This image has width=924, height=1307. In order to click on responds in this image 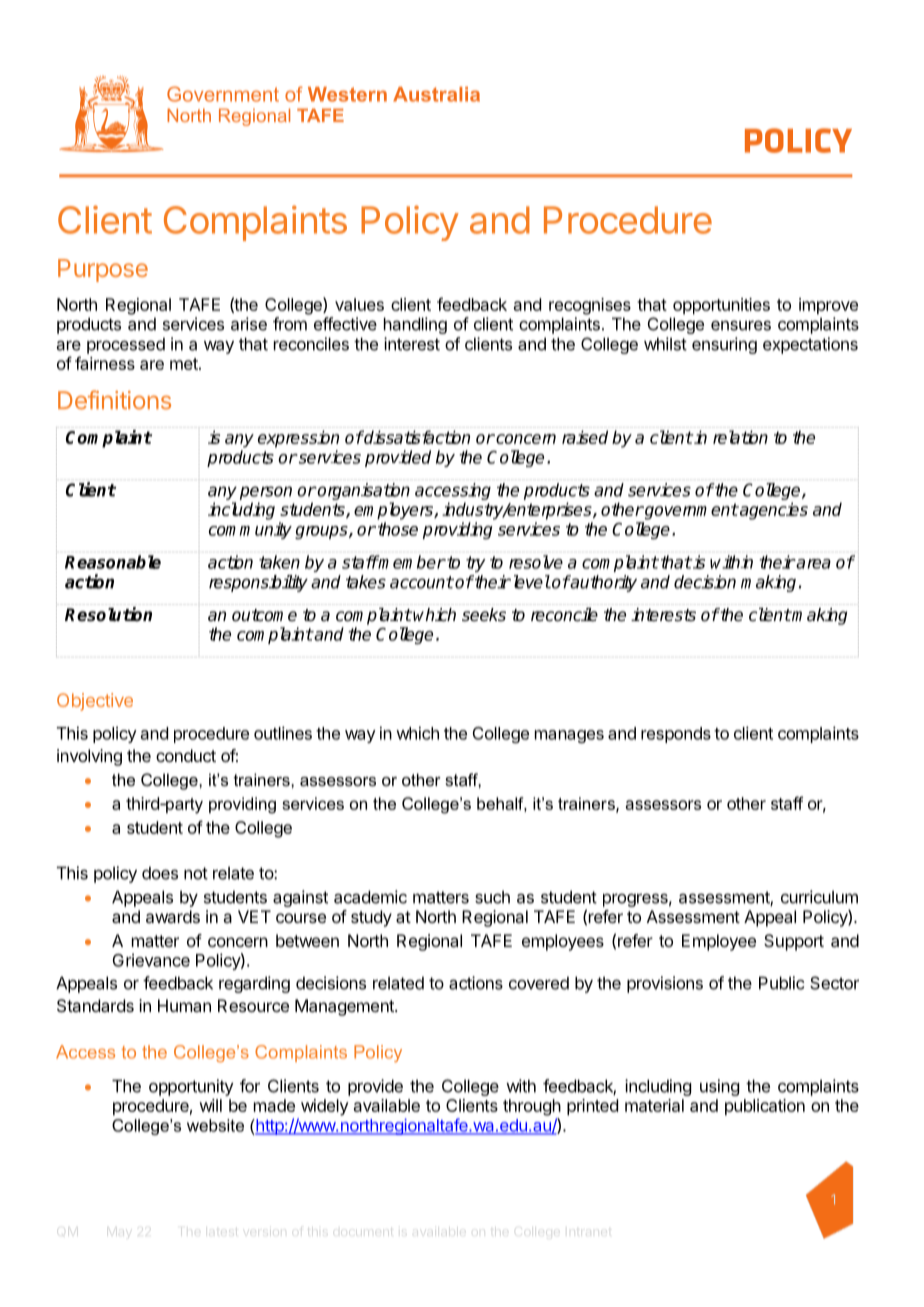, I will do `click(676, 735)`.
